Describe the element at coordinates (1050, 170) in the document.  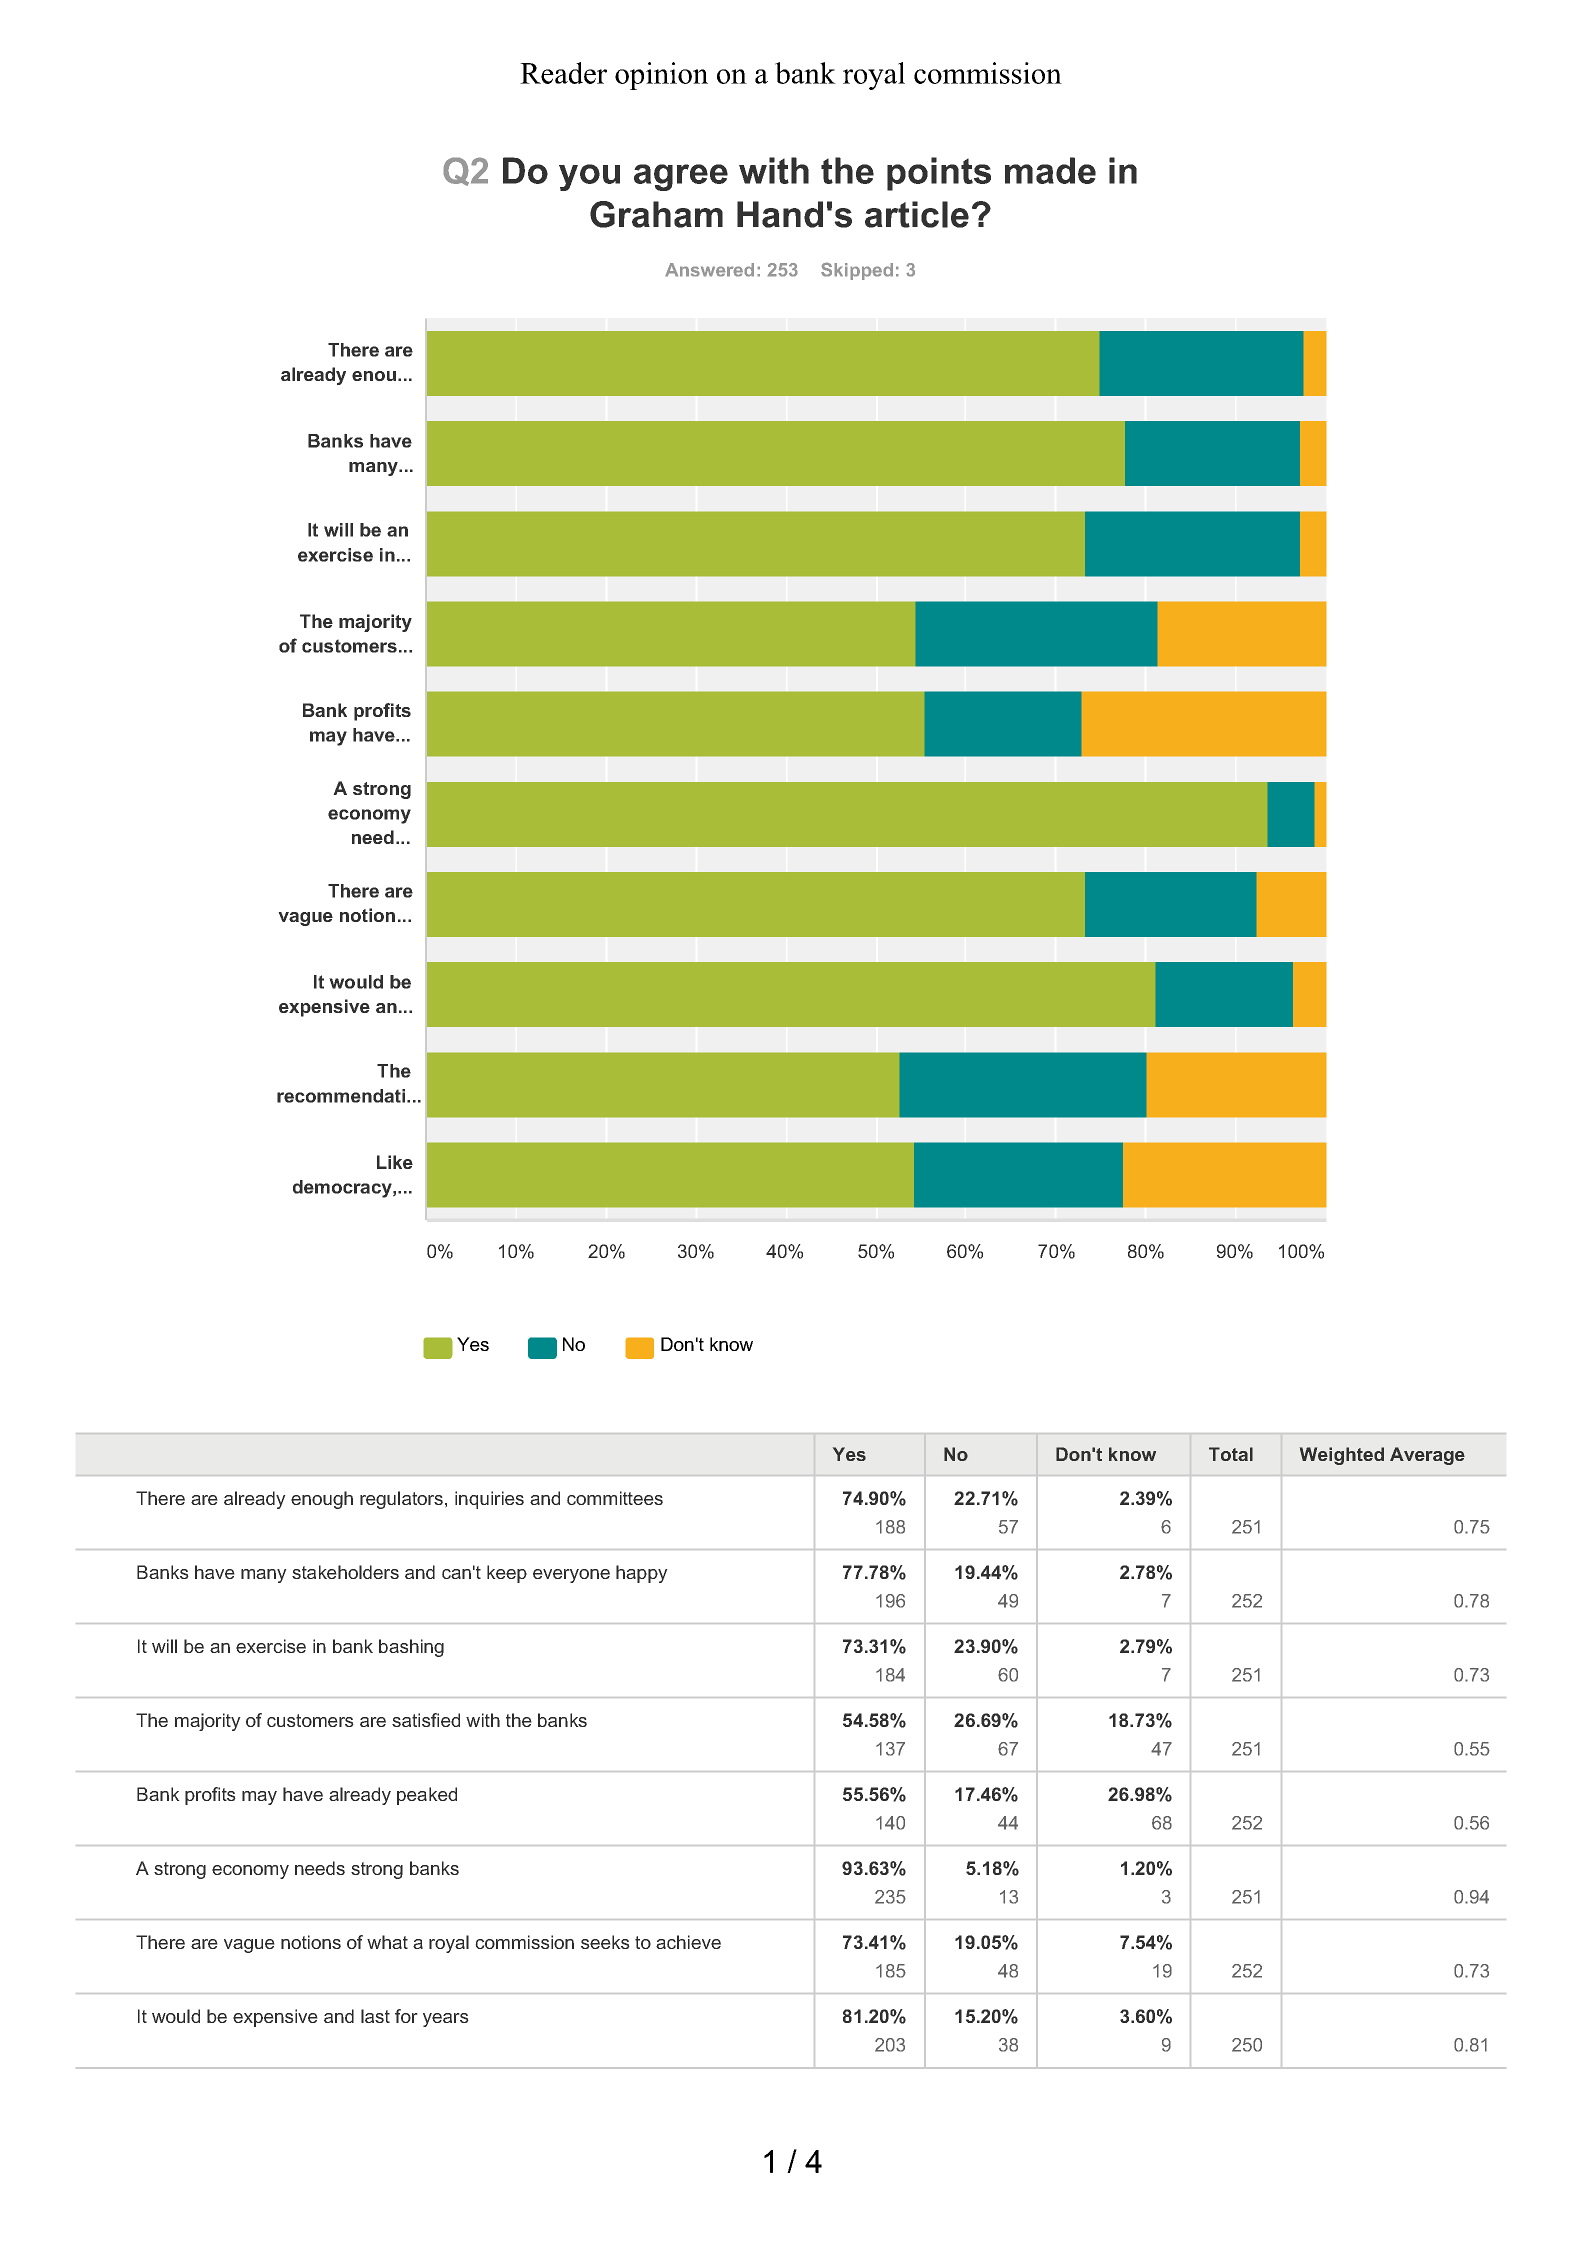
I see `made` at that location.
